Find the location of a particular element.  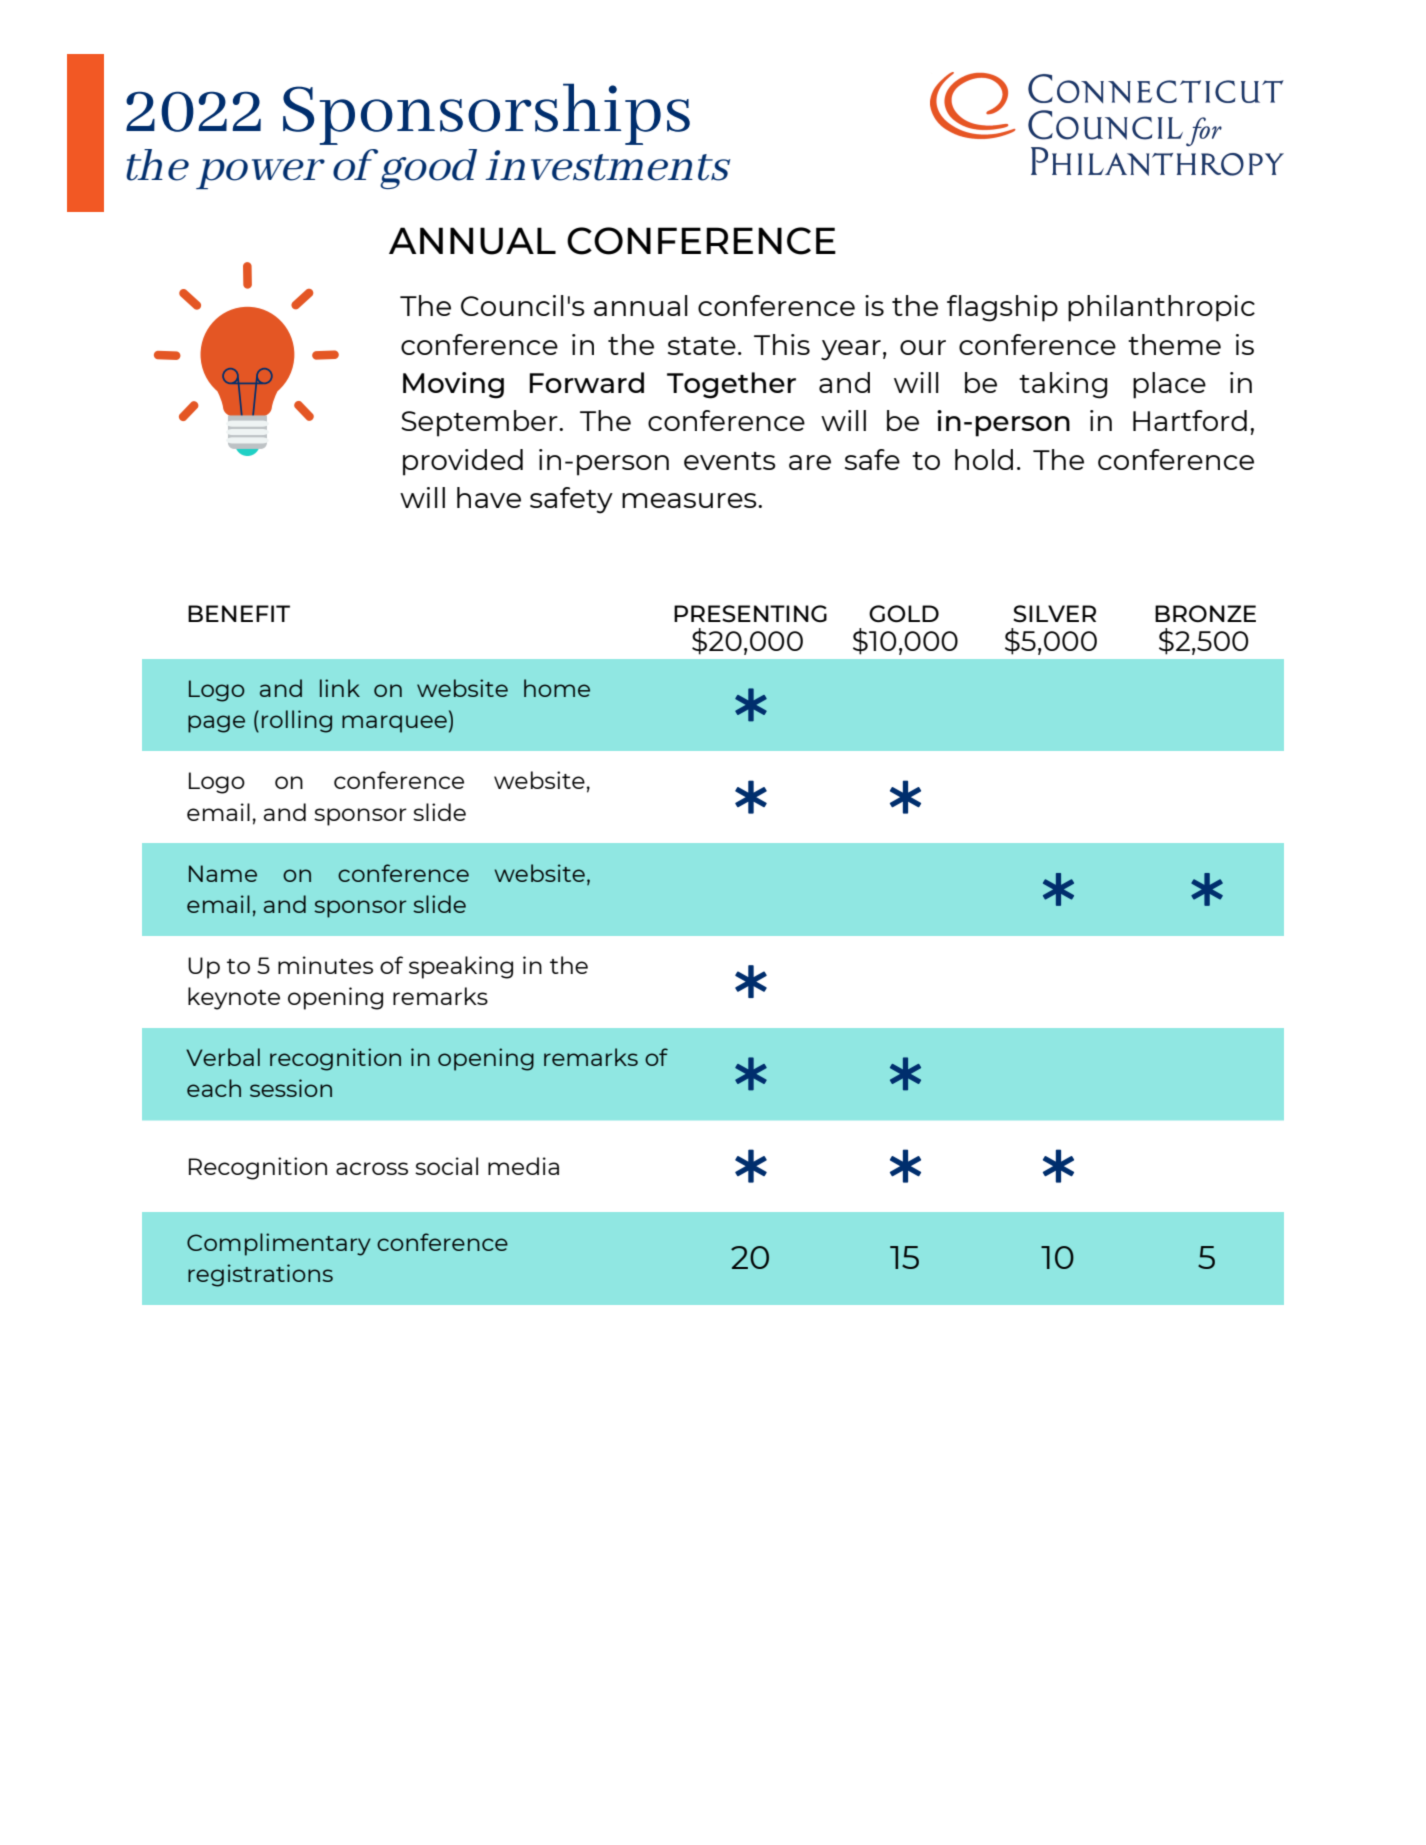

social is located at coordinates (446, 1166).
